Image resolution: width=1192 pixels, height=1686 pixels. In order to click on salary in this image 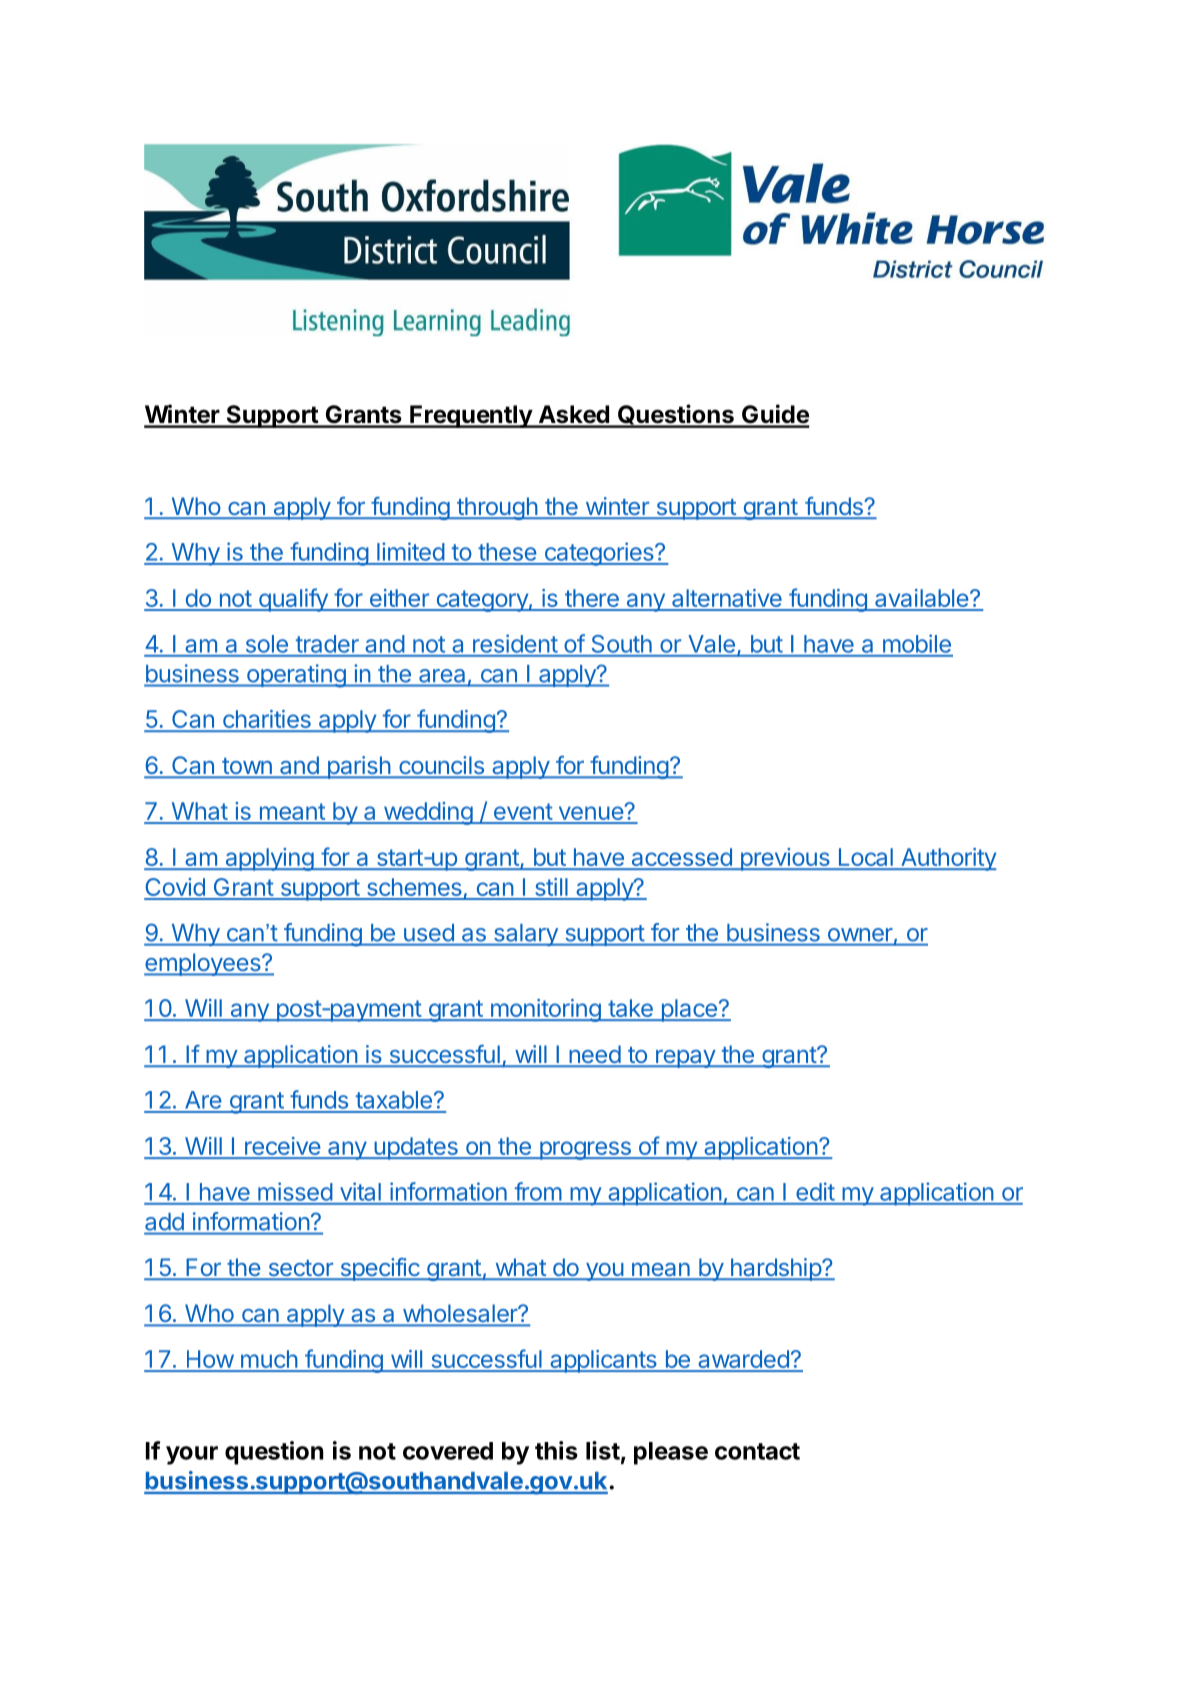, I will do `click(525, 935)`.
